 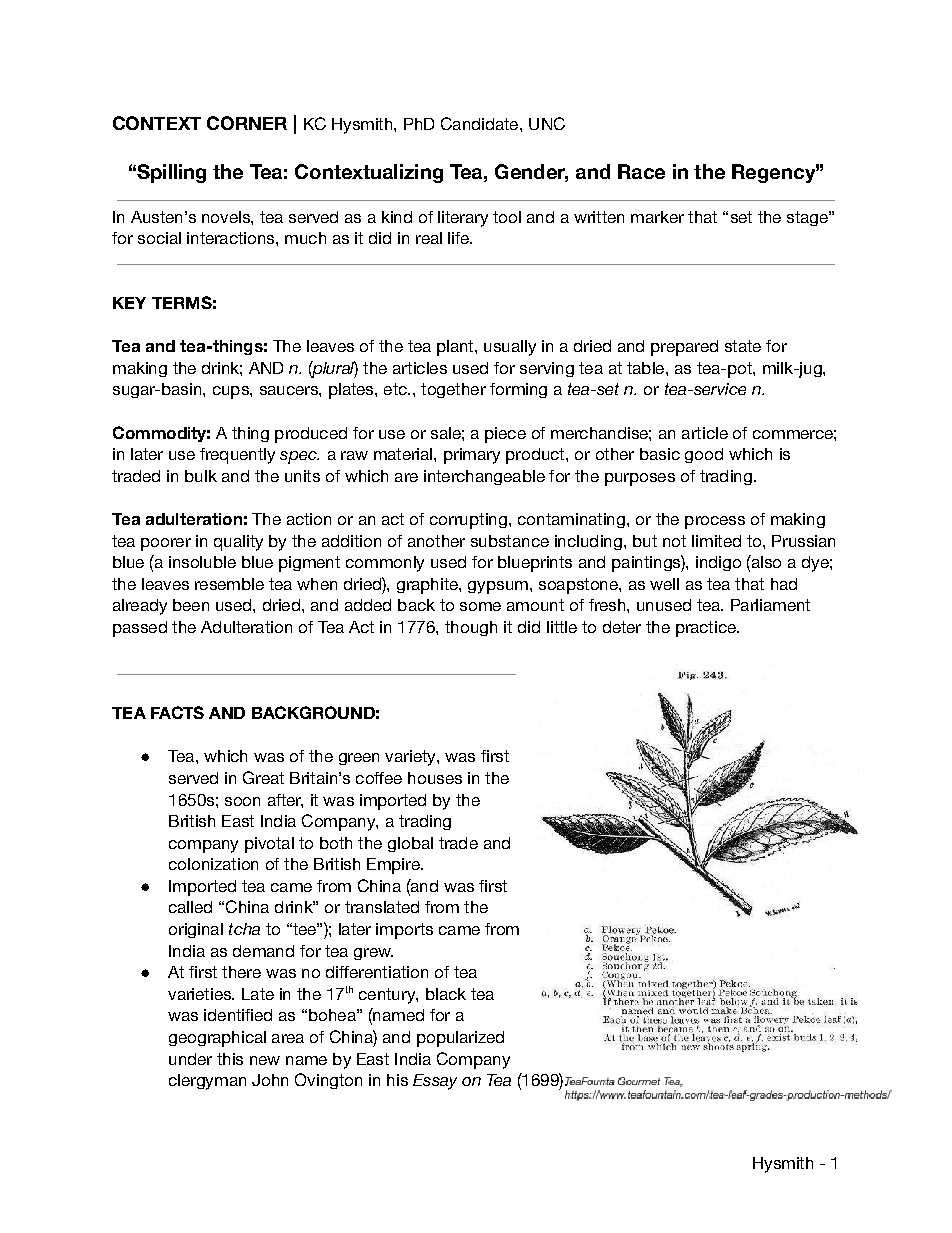 What do you see at coordinates (230, 1059) in the page?
I see `this` at bounding box center [230, 1059].
